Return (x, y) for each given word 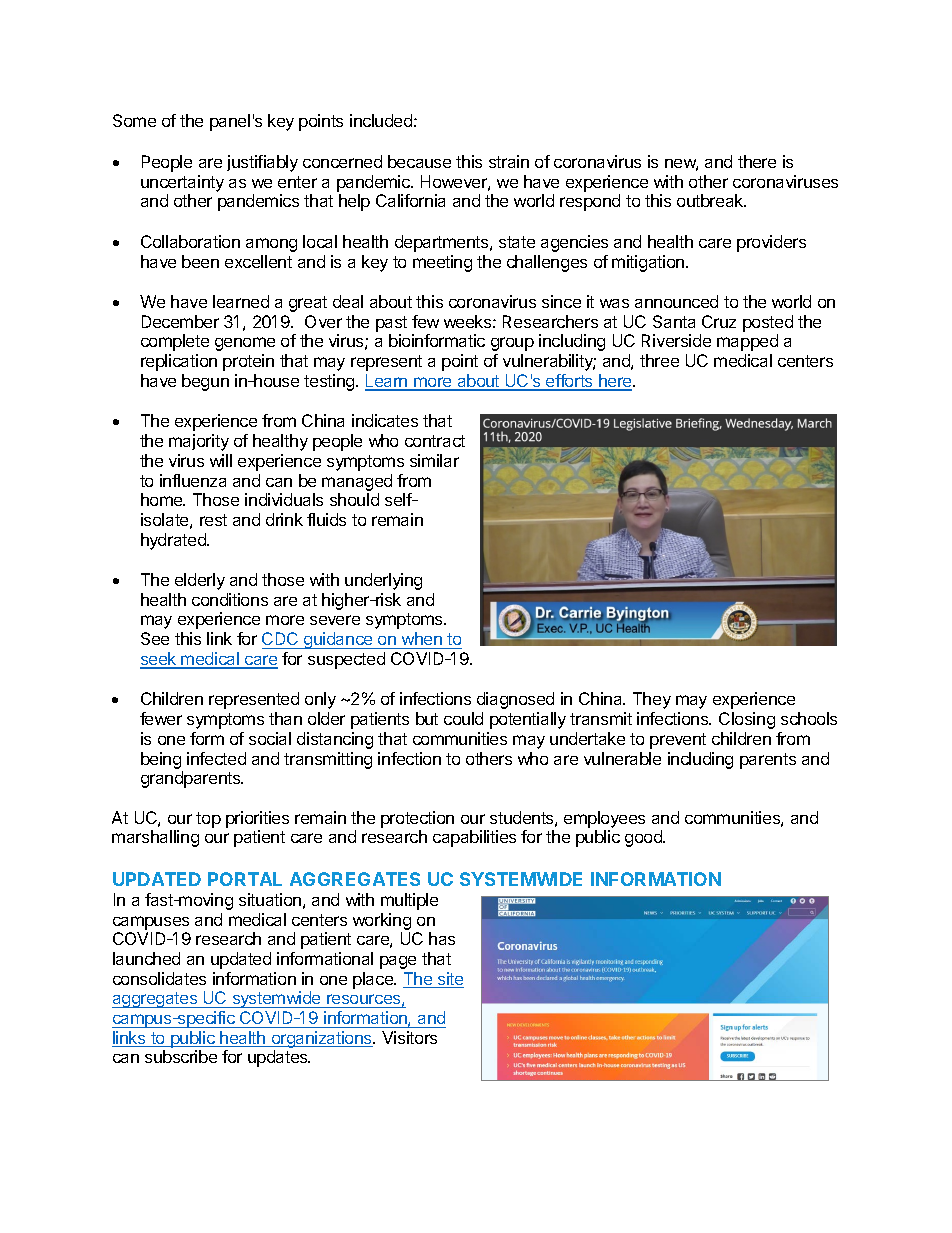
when (422, 638)
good (644, 838)
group (512, 344)
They (652, 700)
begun (205, 382)
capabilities (474, 838)
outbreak (711, 200)
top (208, 820)
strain (509, 161)
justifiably (262, 163)
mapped (747, 342)
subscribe (181, 1056)
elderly (200, 581)
